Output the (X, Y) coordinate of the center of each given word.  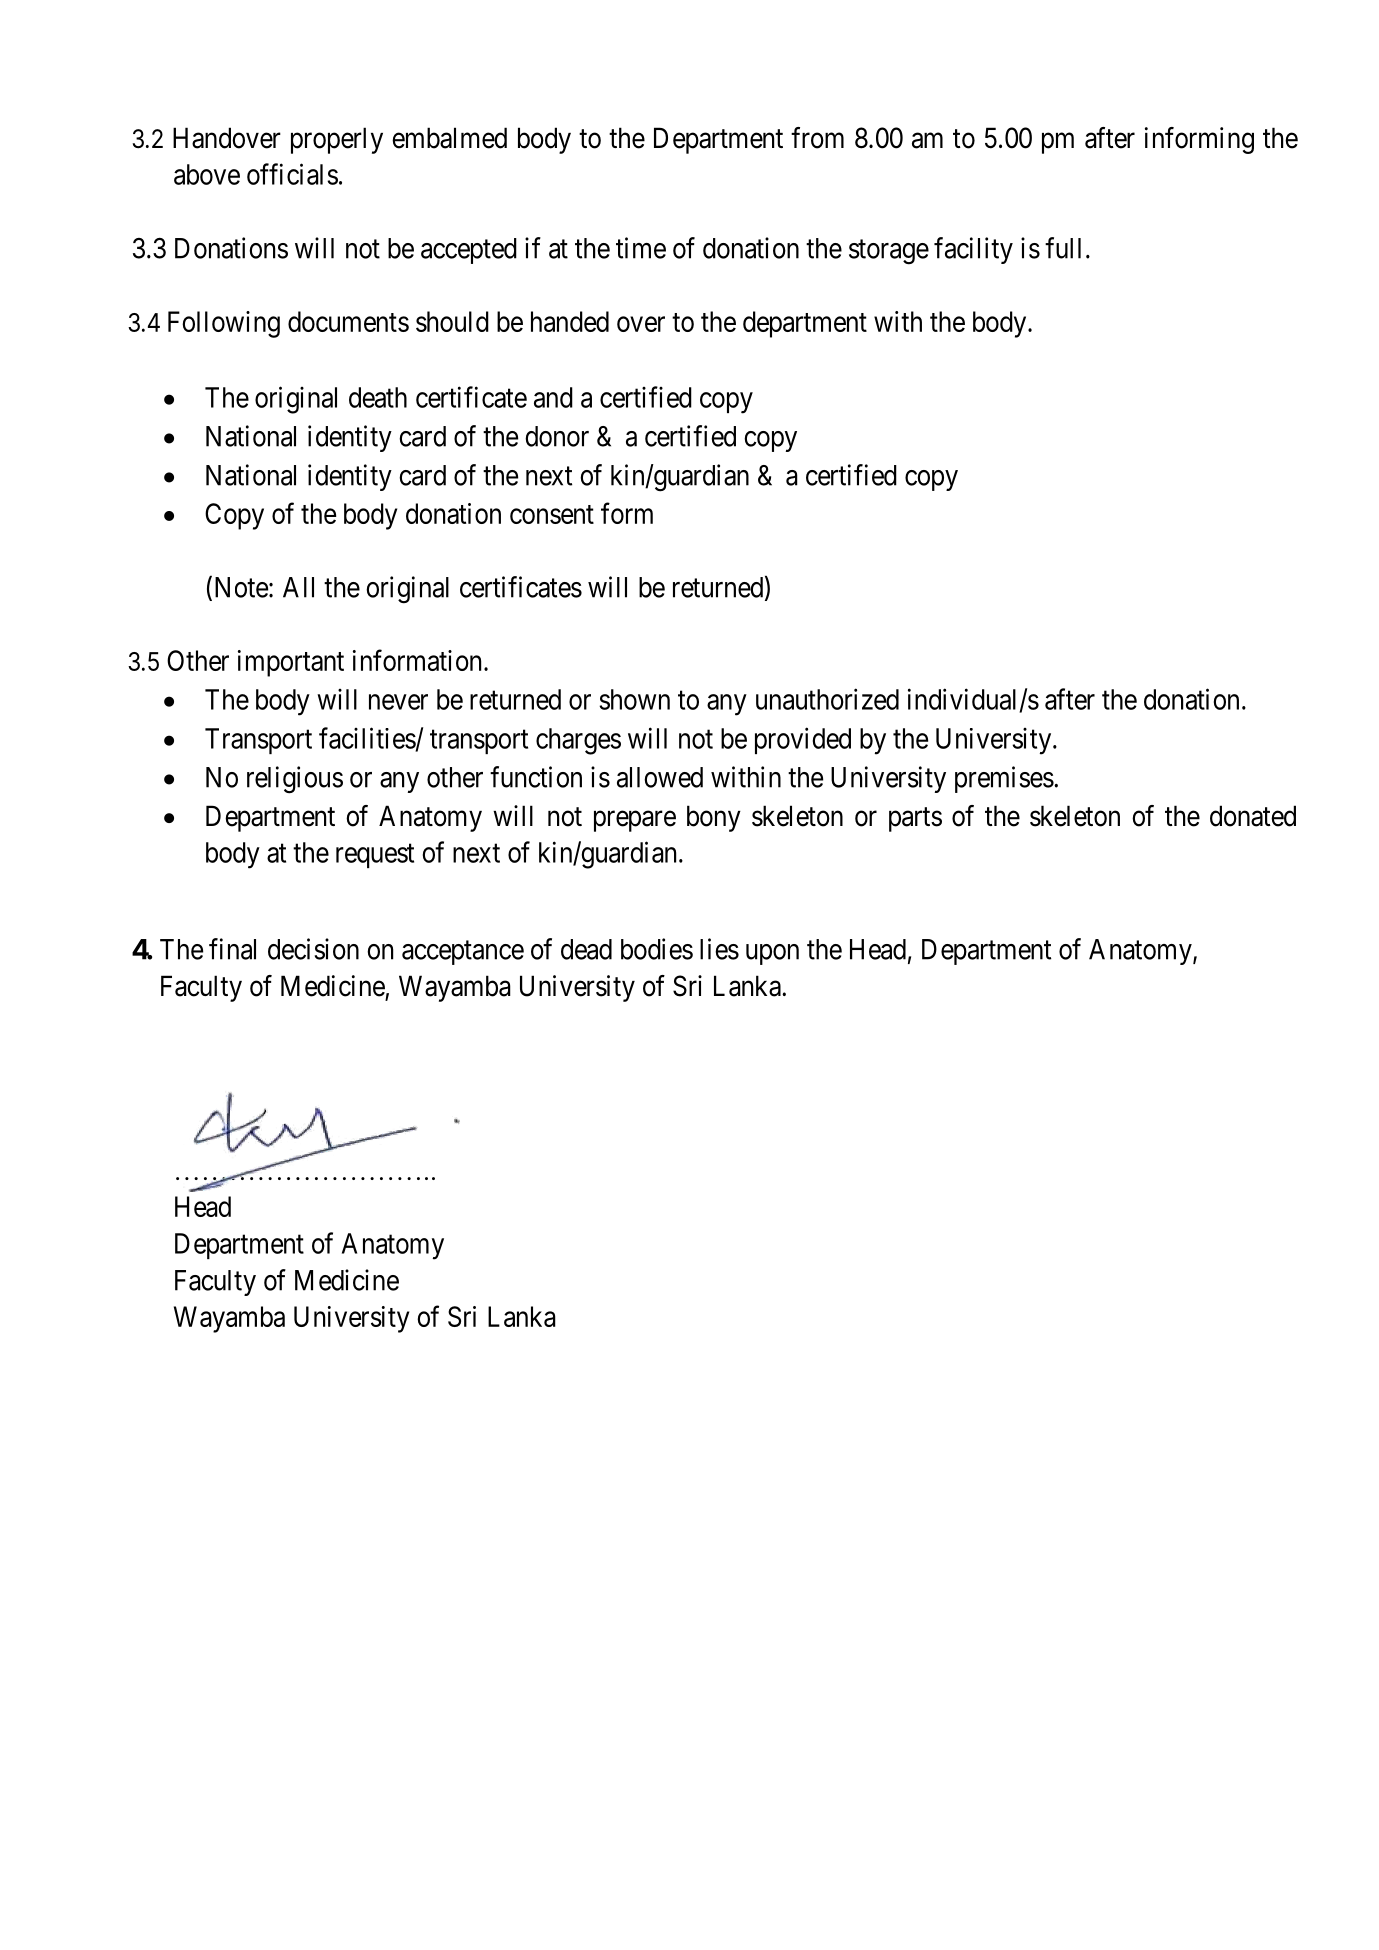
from (817, 138)
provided (803, 740)
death (378, 397)
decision (313, 949)
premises (1004, 779)
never (398, 702)
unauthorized (827, 699)
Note (239, 588)
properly (337, 140)
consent (552, 514)
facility (973, 250)
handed (570, 321)
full (1063, 248)
